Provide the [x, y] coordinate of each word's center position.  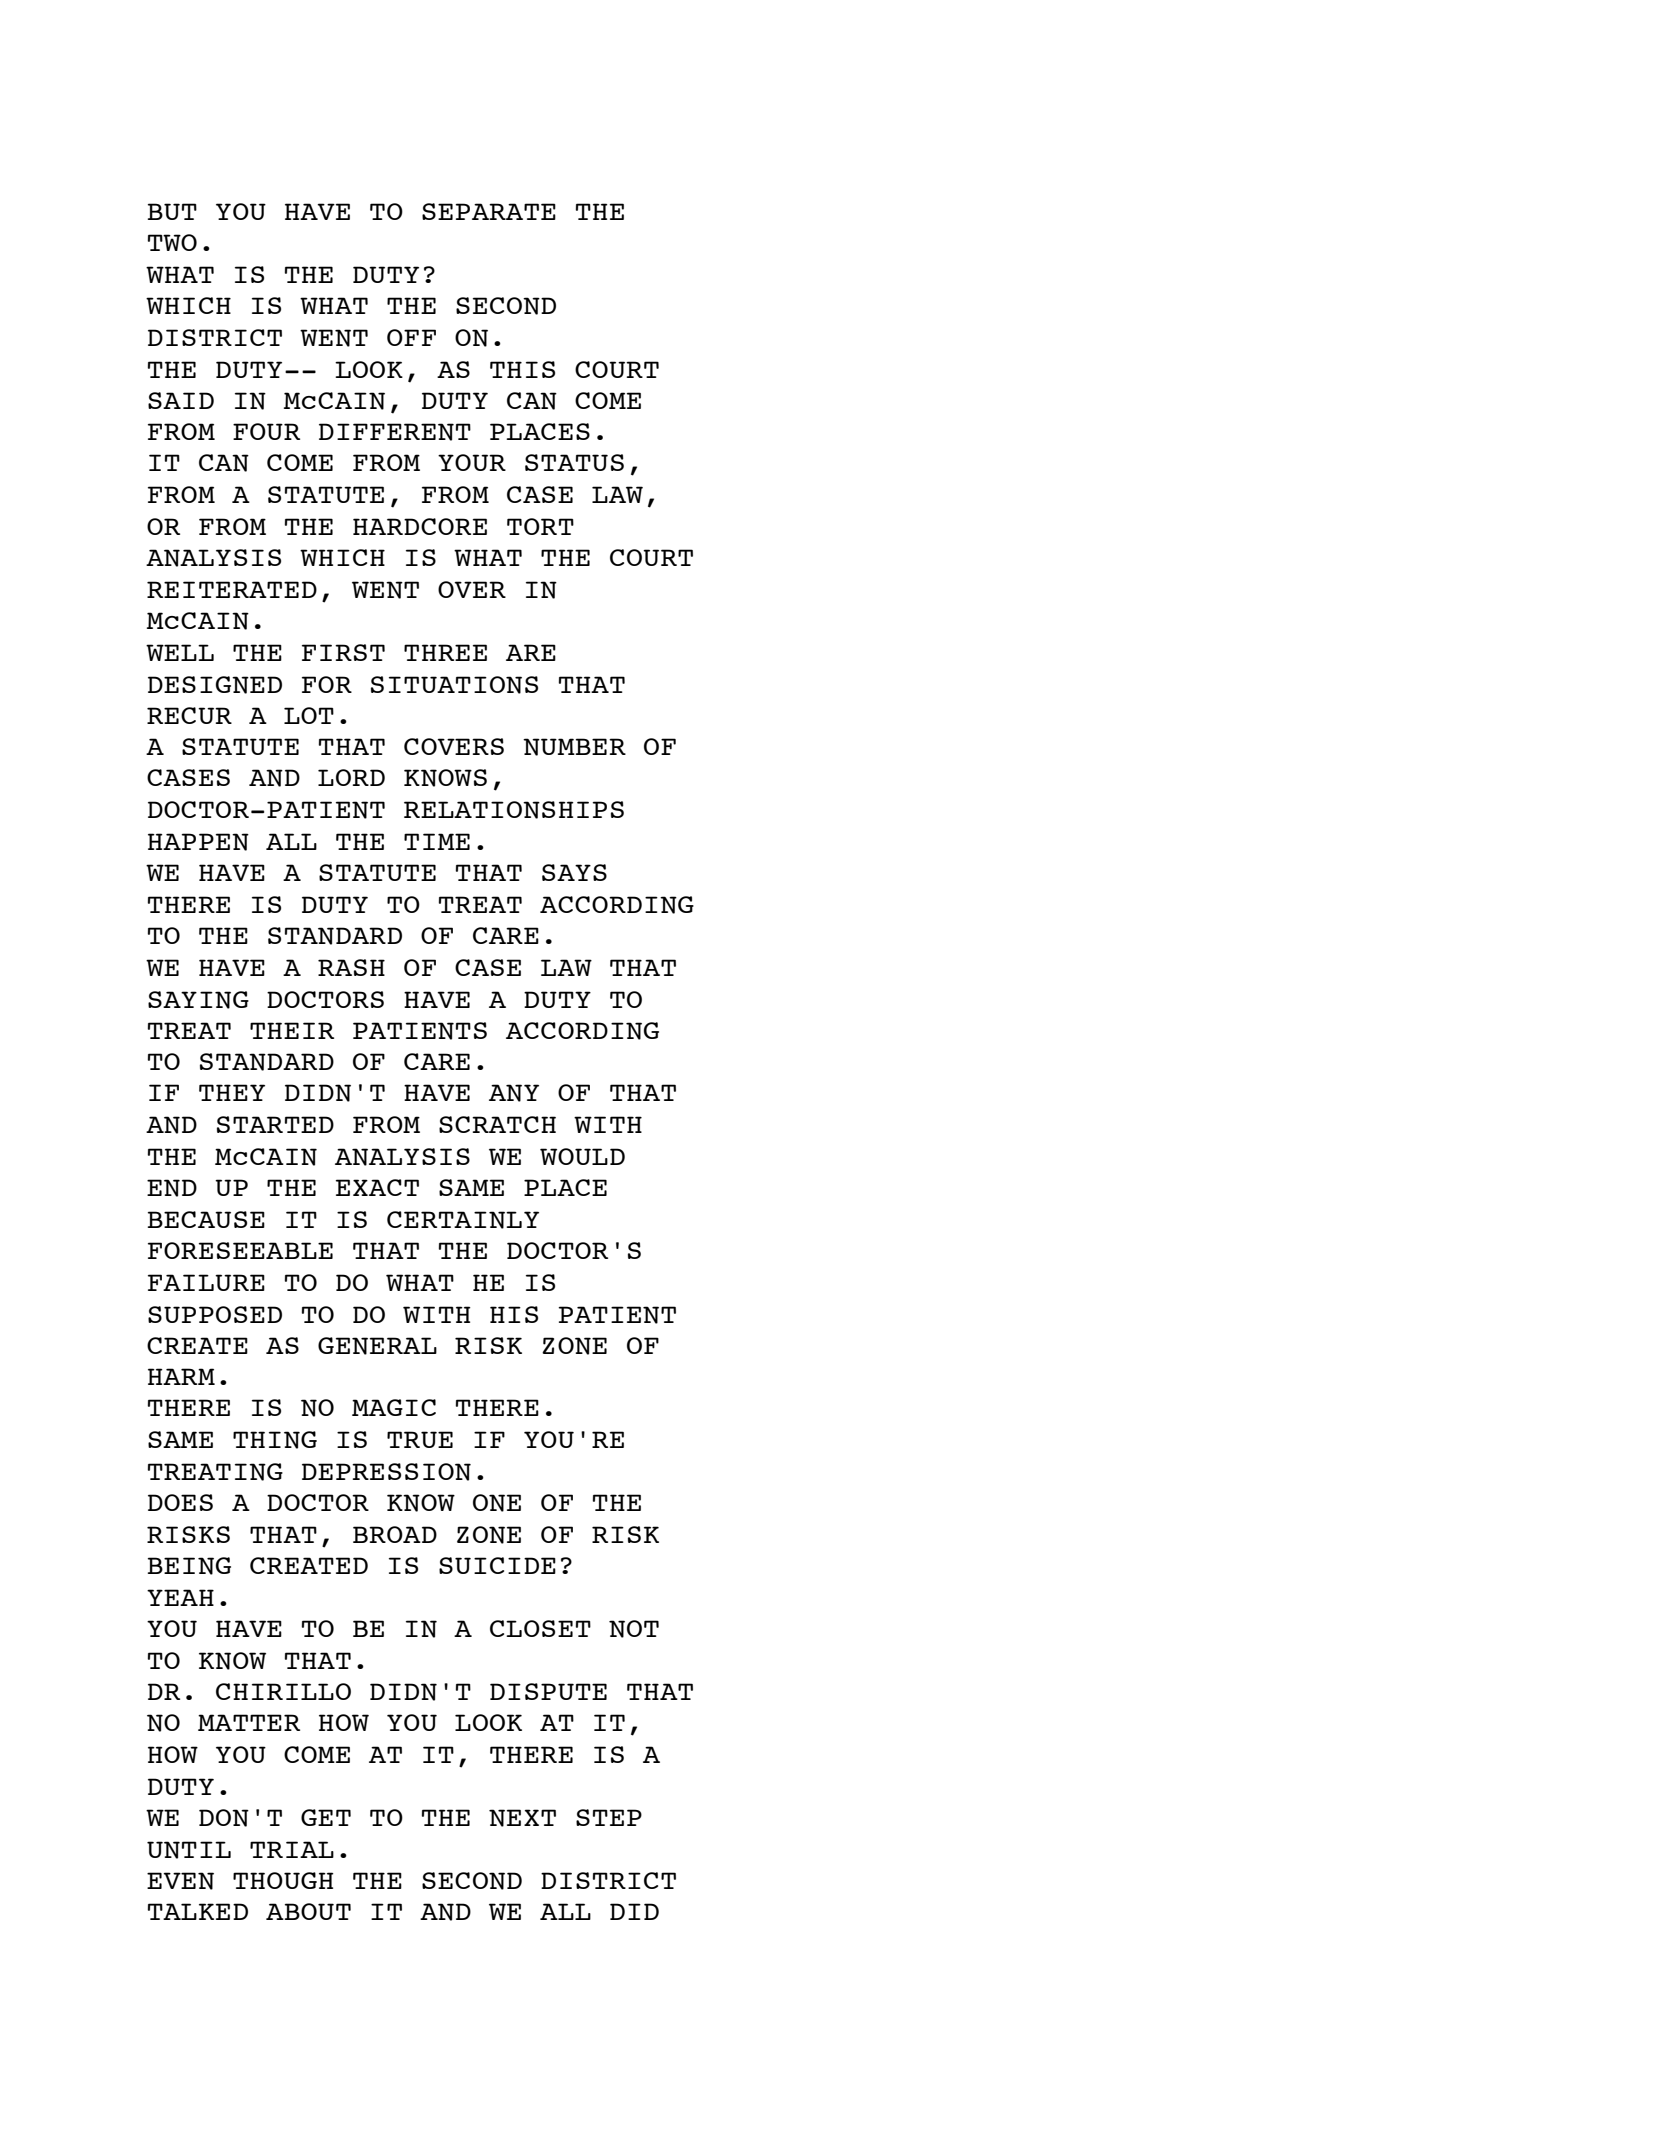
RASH [351, 967]
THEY [232, 1092]
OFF [411, 337]
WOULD [582, 1156]
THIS [522, 369]
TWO [172, 242]
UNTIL [189, 1850]
